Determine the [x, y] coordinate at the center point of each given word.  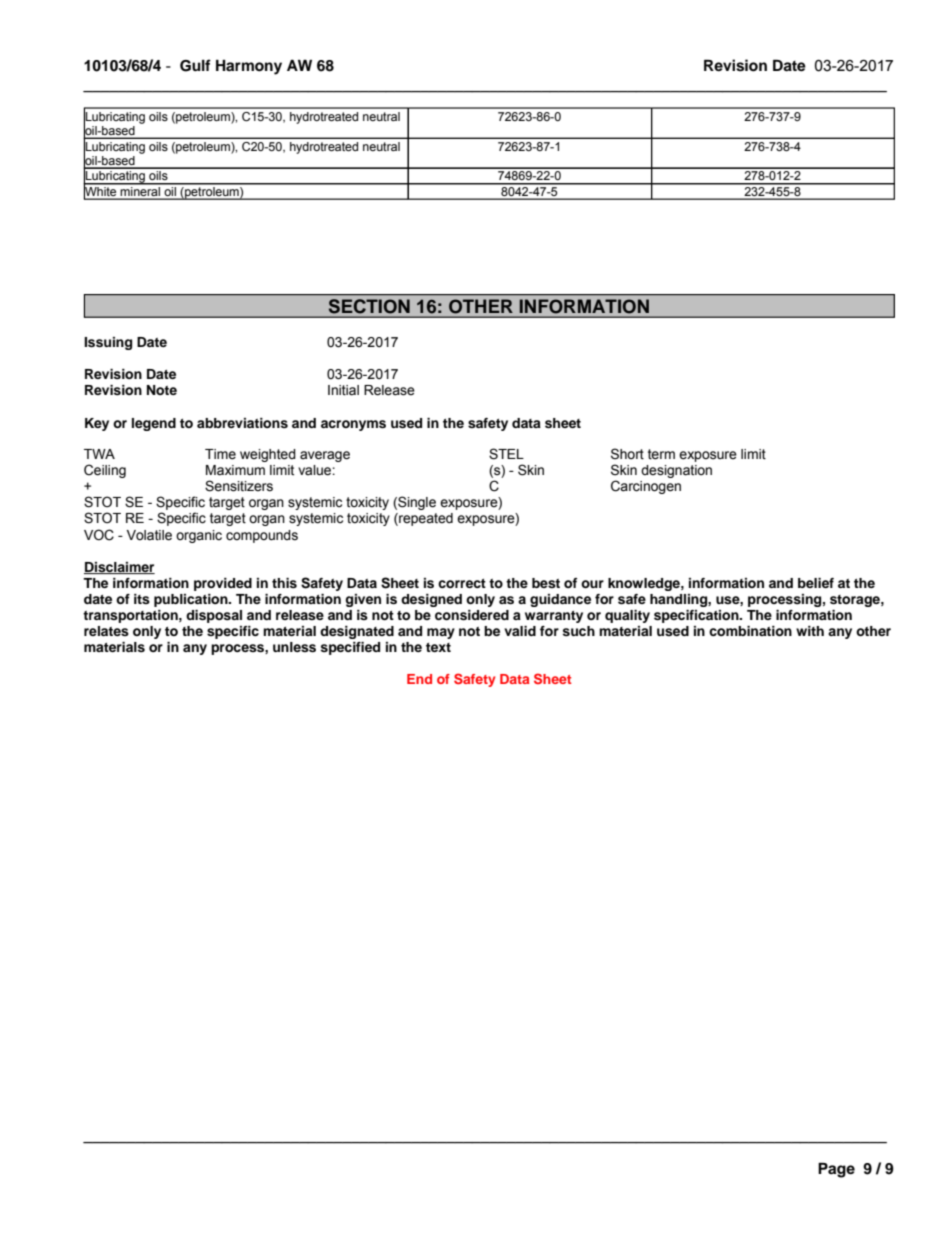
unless [294, 647]
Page [836, 1170]
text [438, 647]
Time [220, 454]
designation [676, 471]
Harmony [249, 67]
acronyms [353, 425]
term [661, 454]
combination [750, 631]
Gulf [195, 65]
